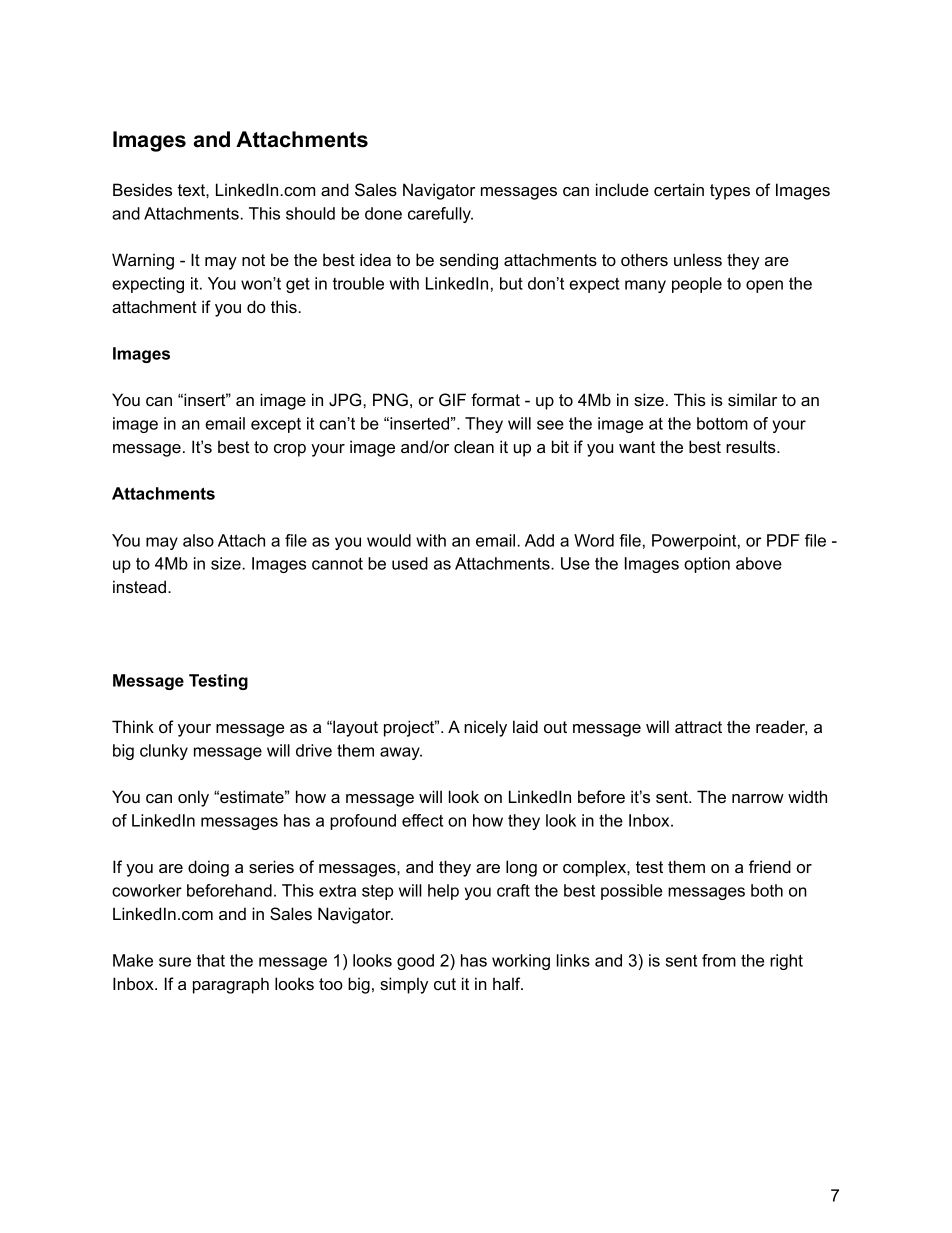  What do you see at coordinates (290, 450) in the image?
I see `crop` at bounding box center [290, 450].
